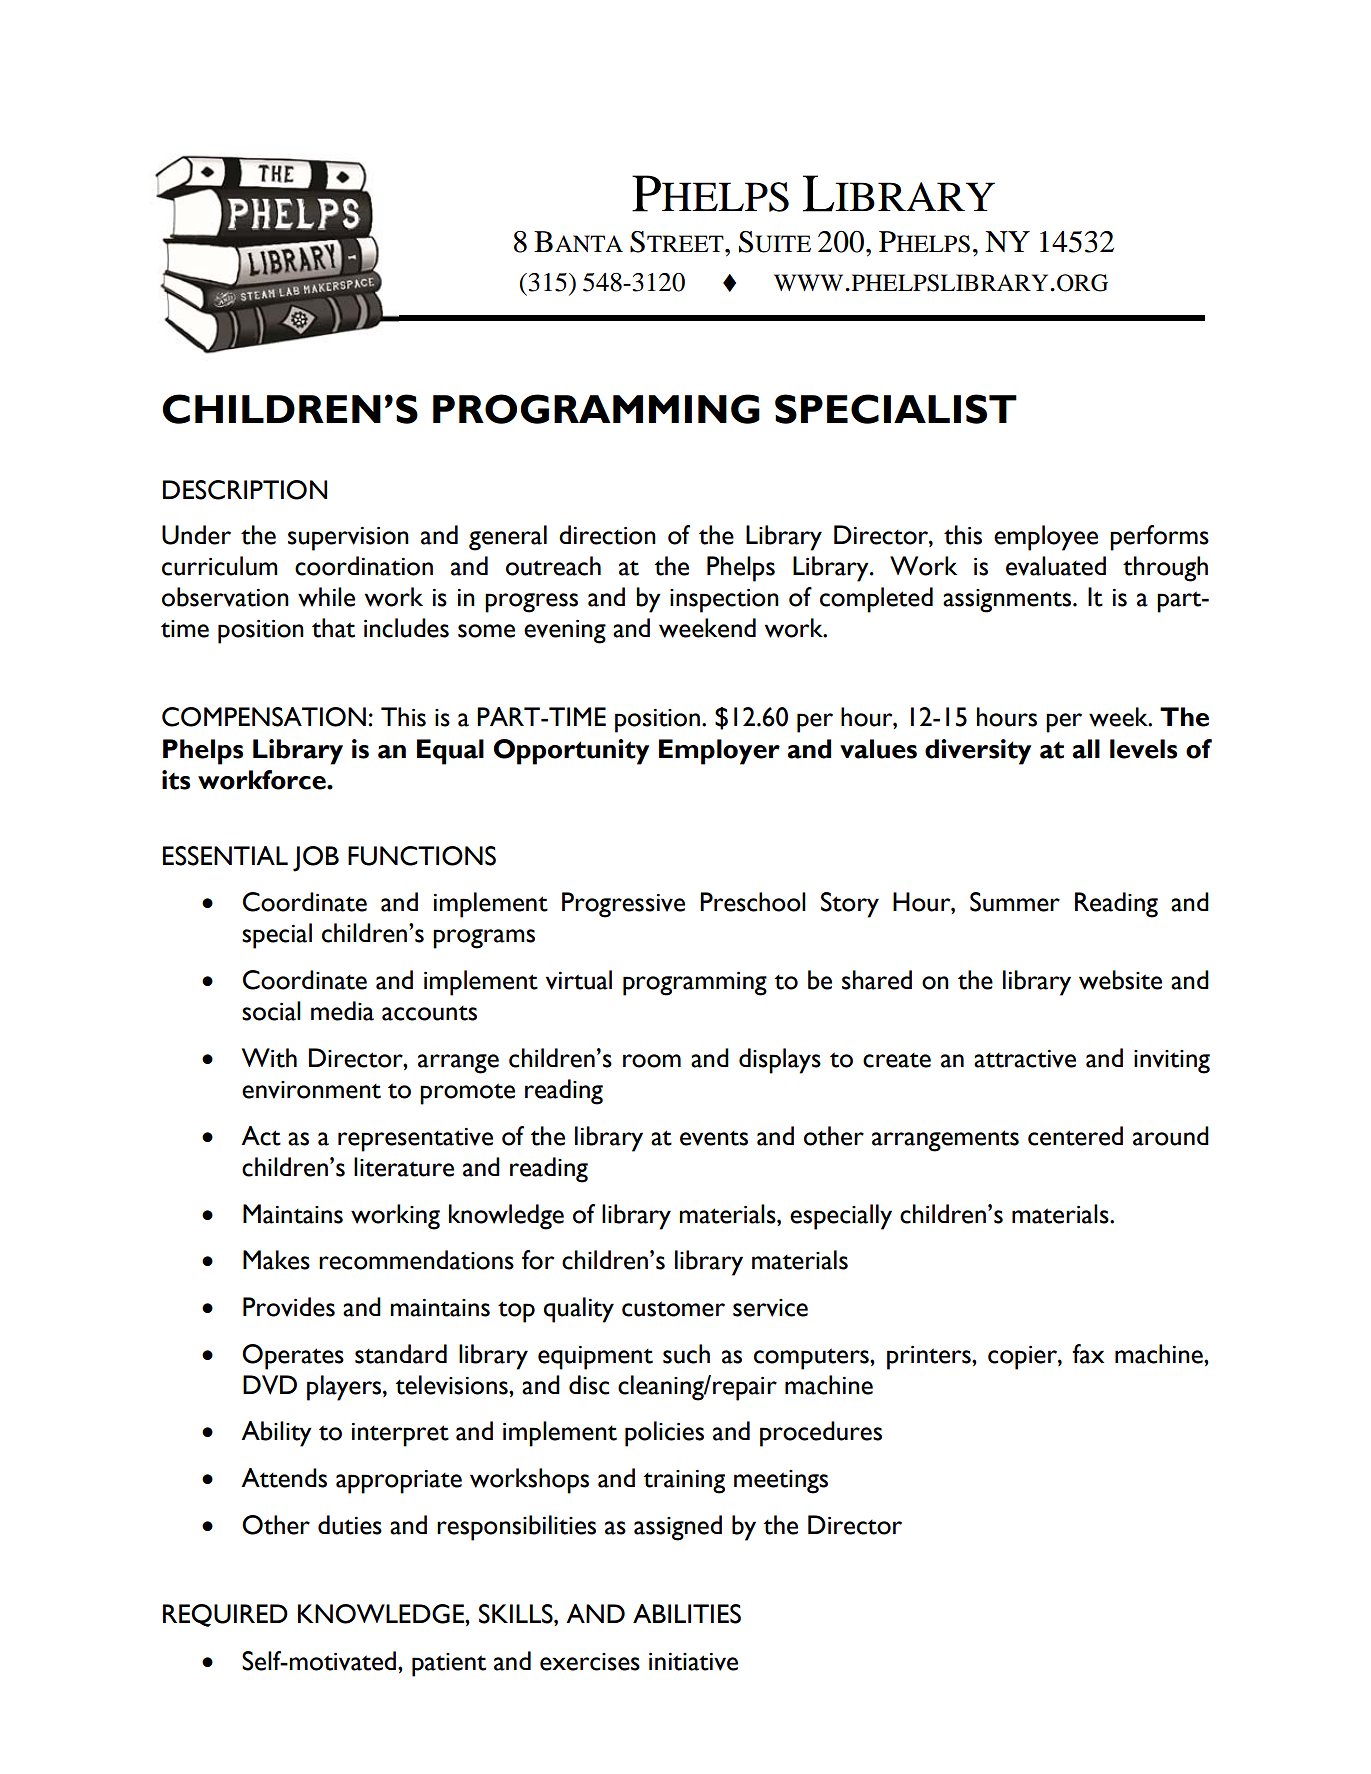  I want to click on employee, so click(1046, 538).
